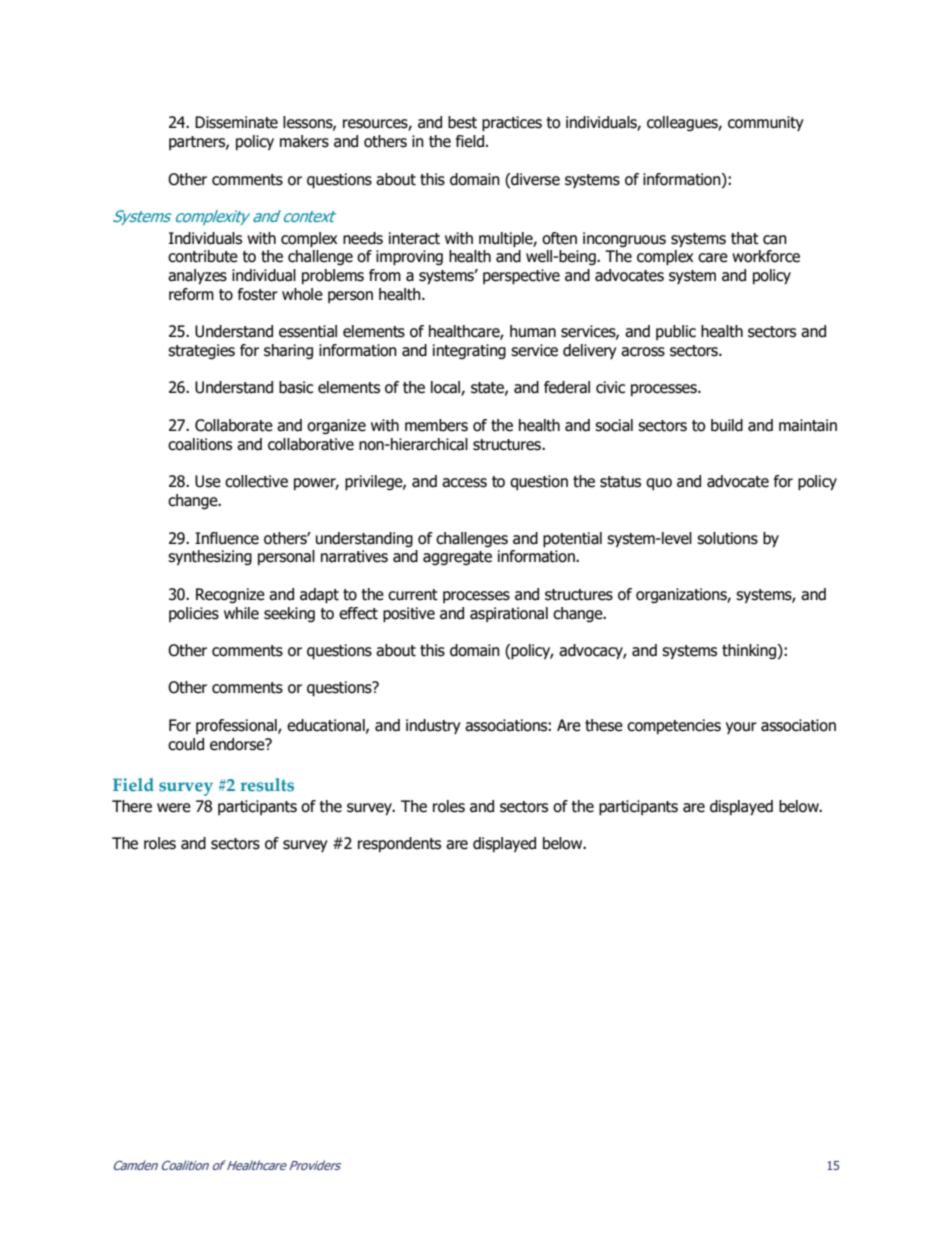  I want to click on community, so click(766, 123).
